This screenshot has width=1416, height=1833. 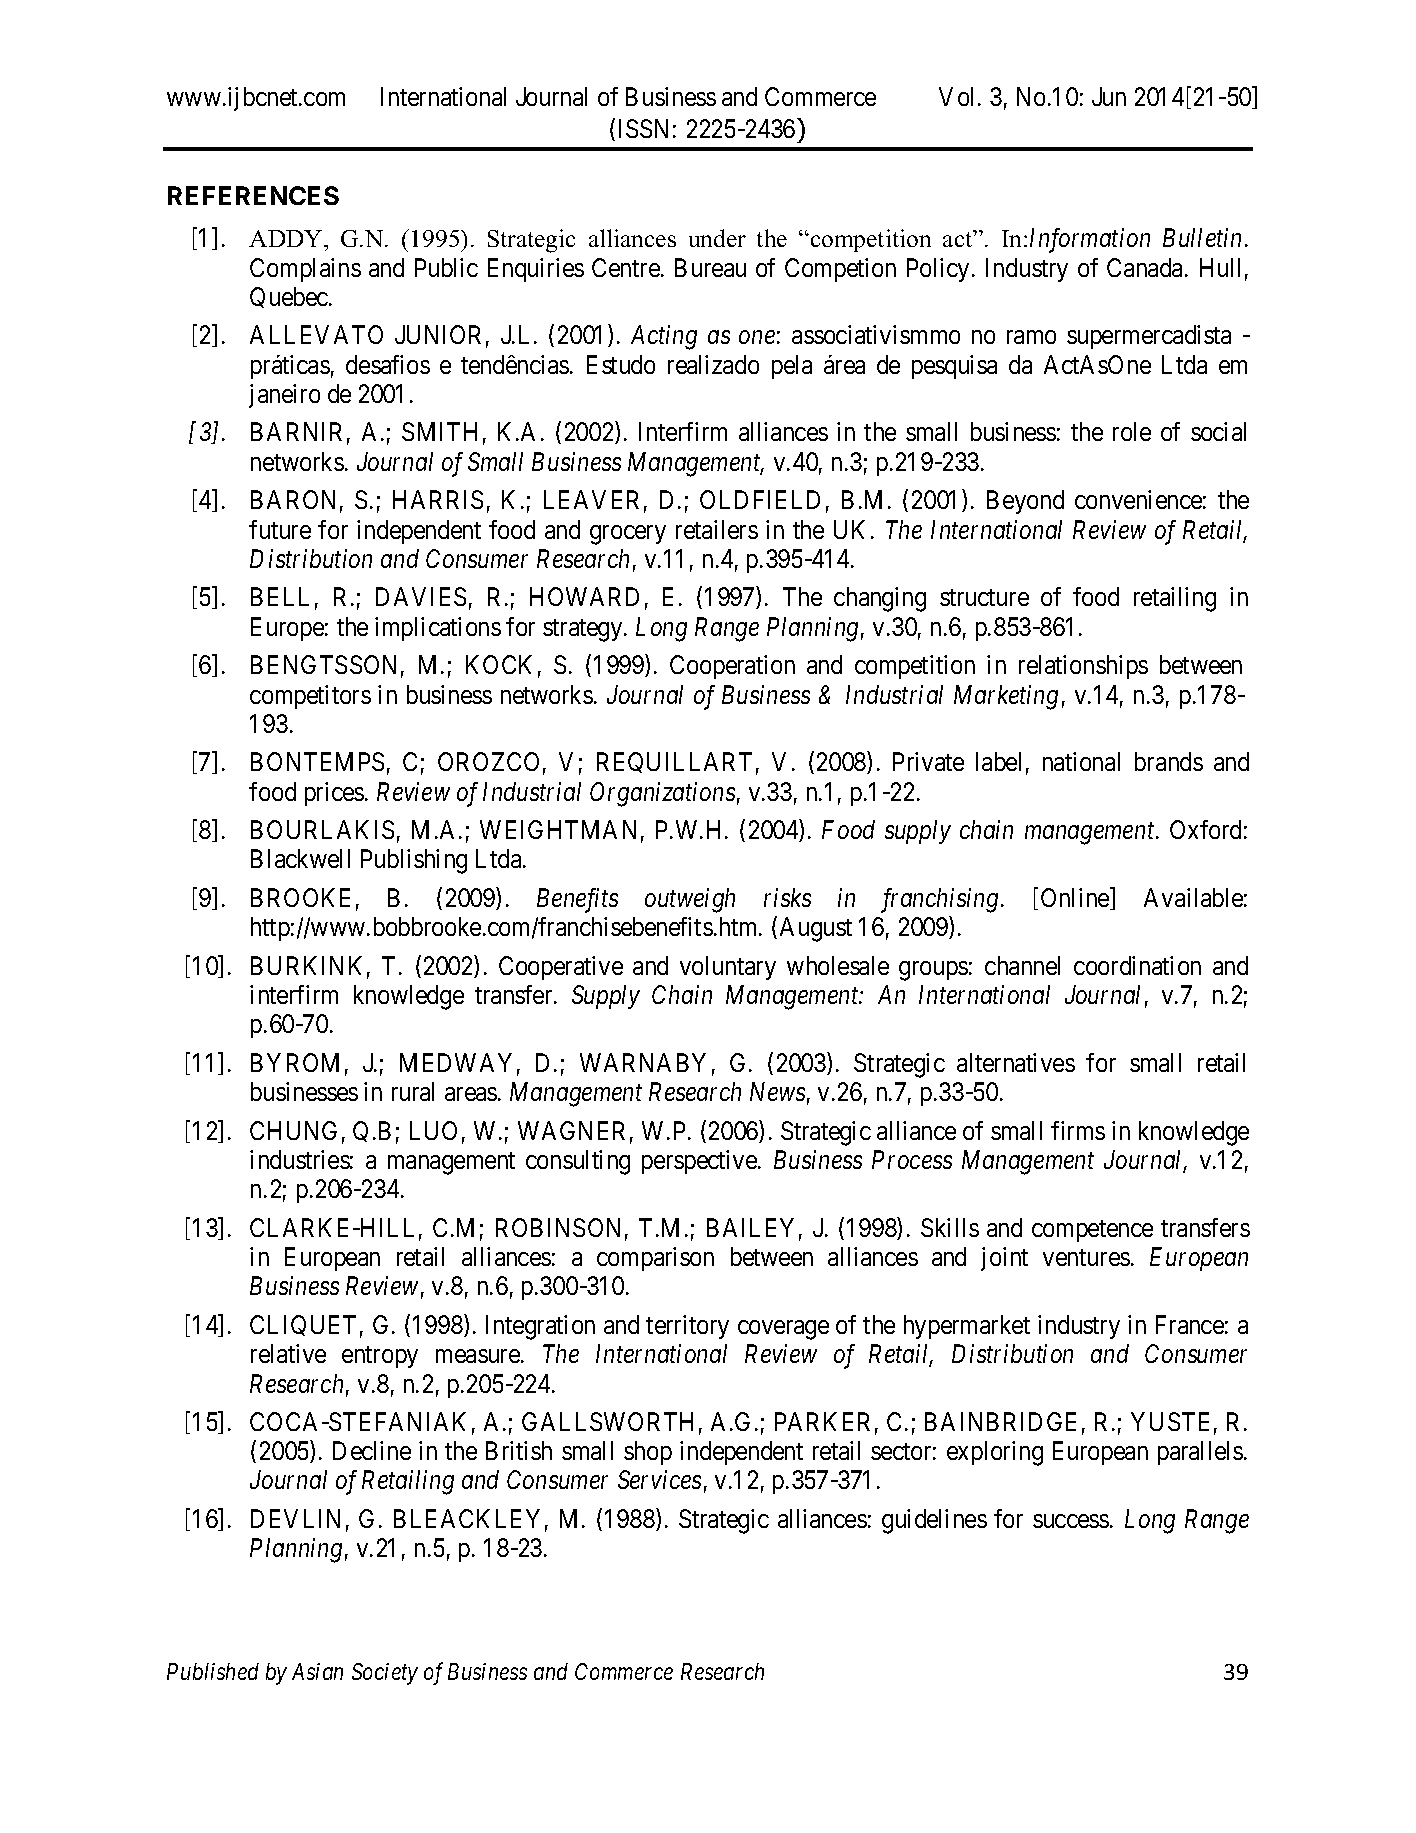 What do you see at coordinates (1076, 899) in the screenshot?
I see `Online` at bounding box center [1076, 899].
